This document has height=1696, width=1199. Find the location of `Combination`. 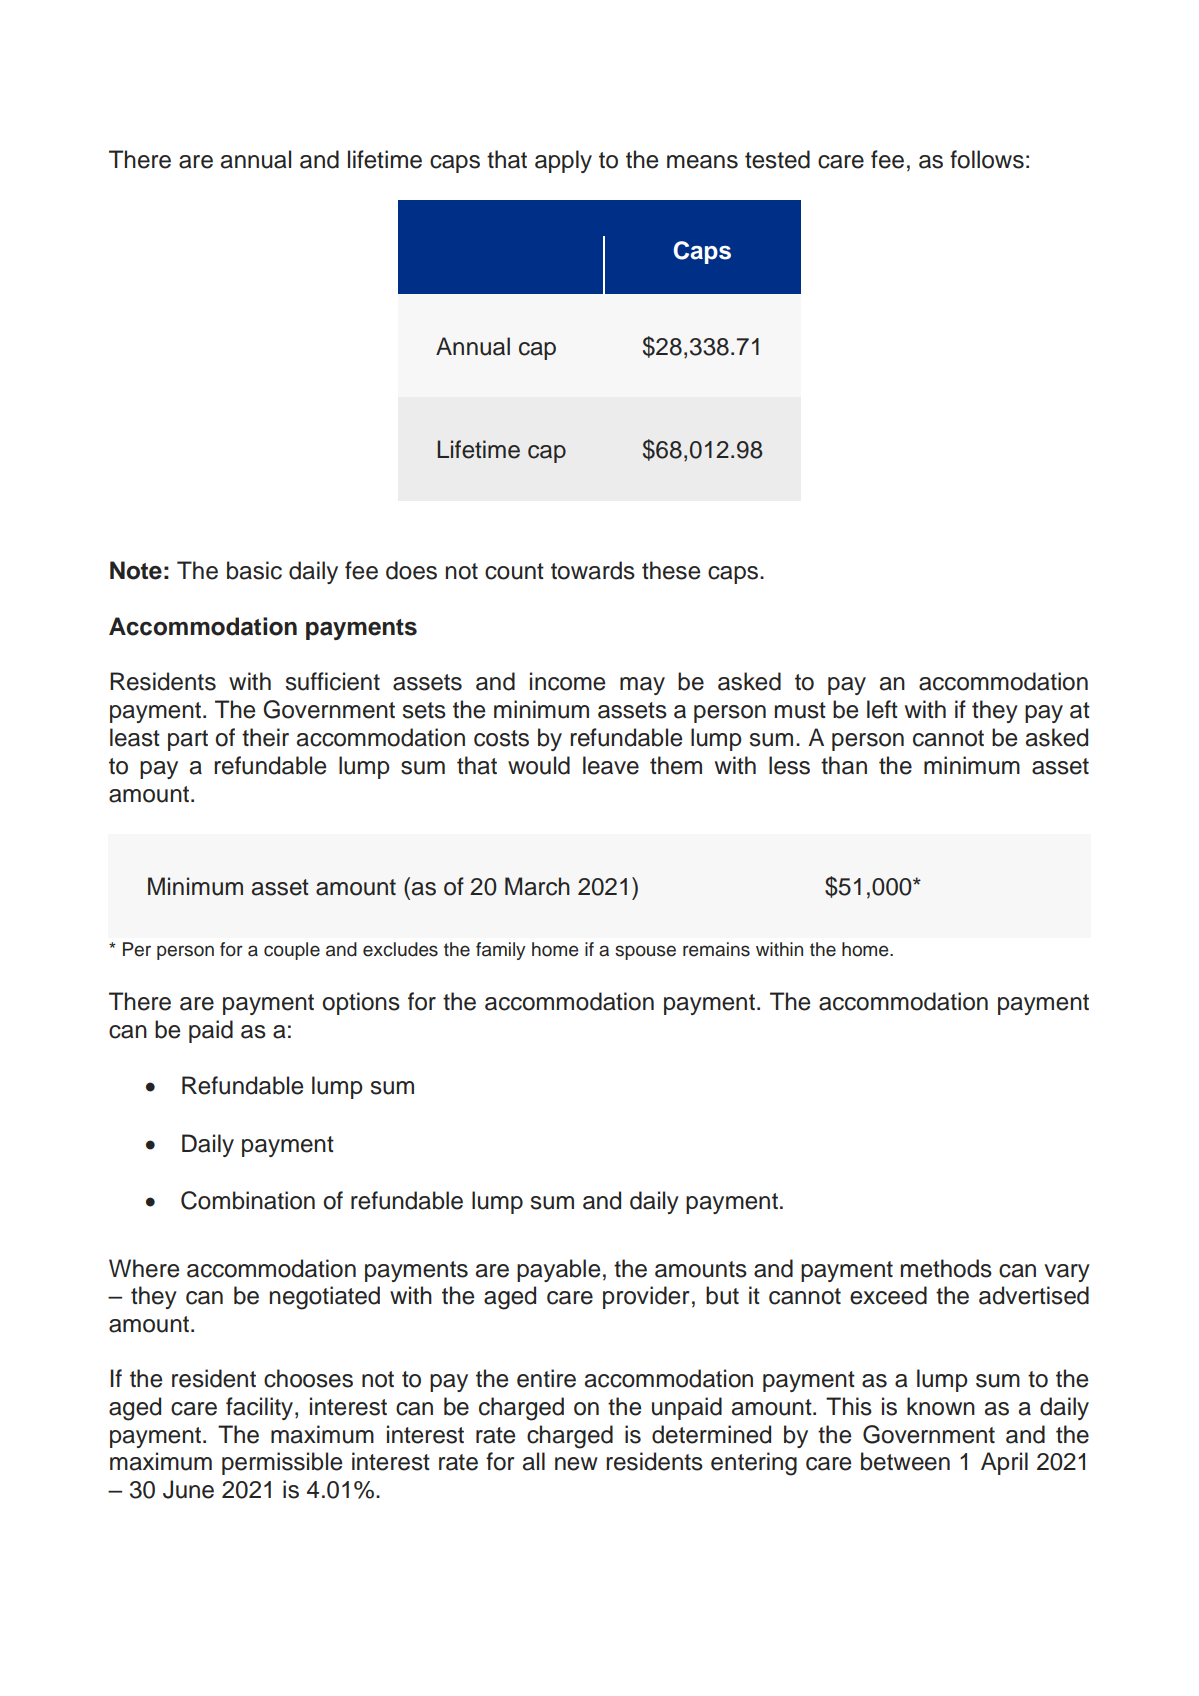

Combination is located at coordinates (248, 1200).
